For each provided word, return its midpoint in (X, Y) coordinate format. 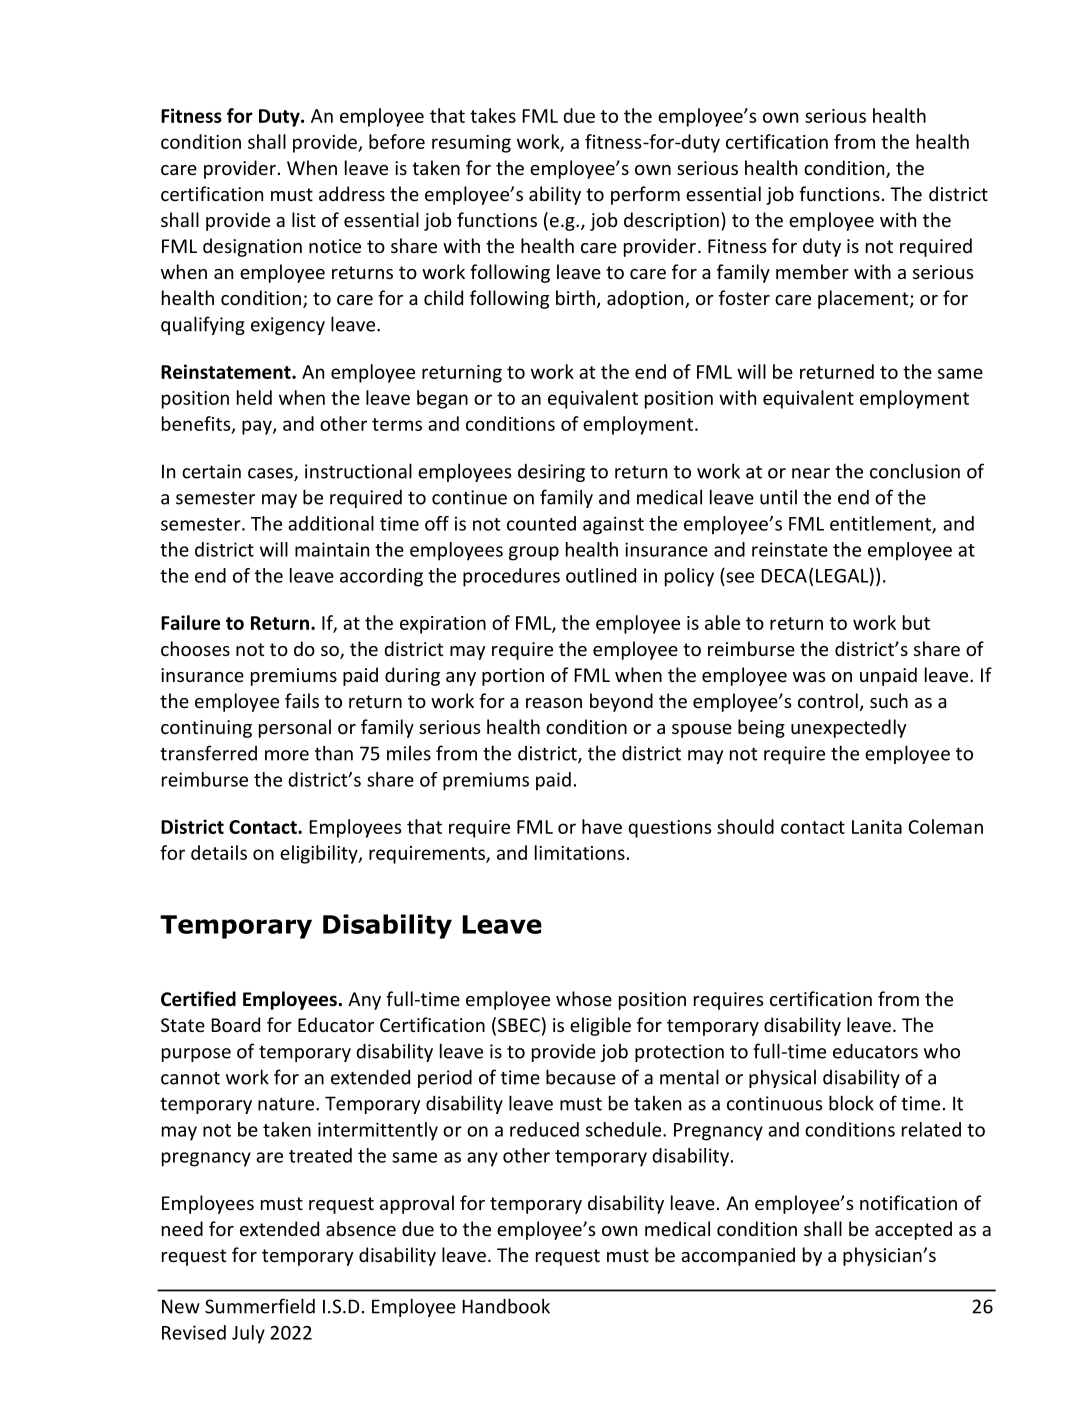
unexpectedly (849, 728)
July (248, 1334)
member (812, 271)
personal (295, 728)
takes (493, 115)
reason (554, 703)
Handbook (506, 1306)
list (304, 219)
